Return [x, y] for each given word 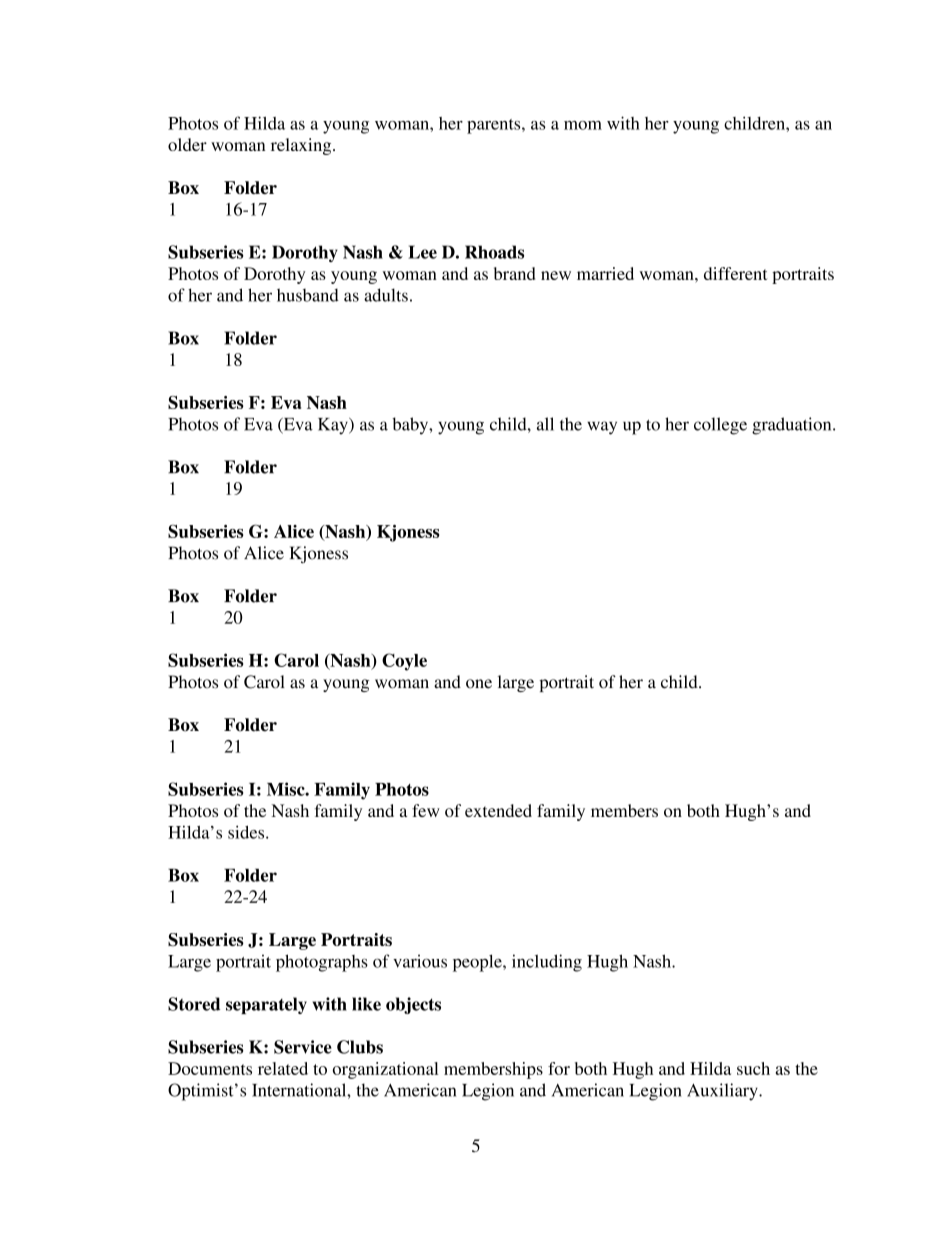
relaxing [302, 146]
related [283, 1068]
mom [583, 125]
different [736, 273]
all [545, 424]
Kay [334, 426]
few [426, 810]
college [720, 426]
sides [247, 832]
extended [498, 810]
